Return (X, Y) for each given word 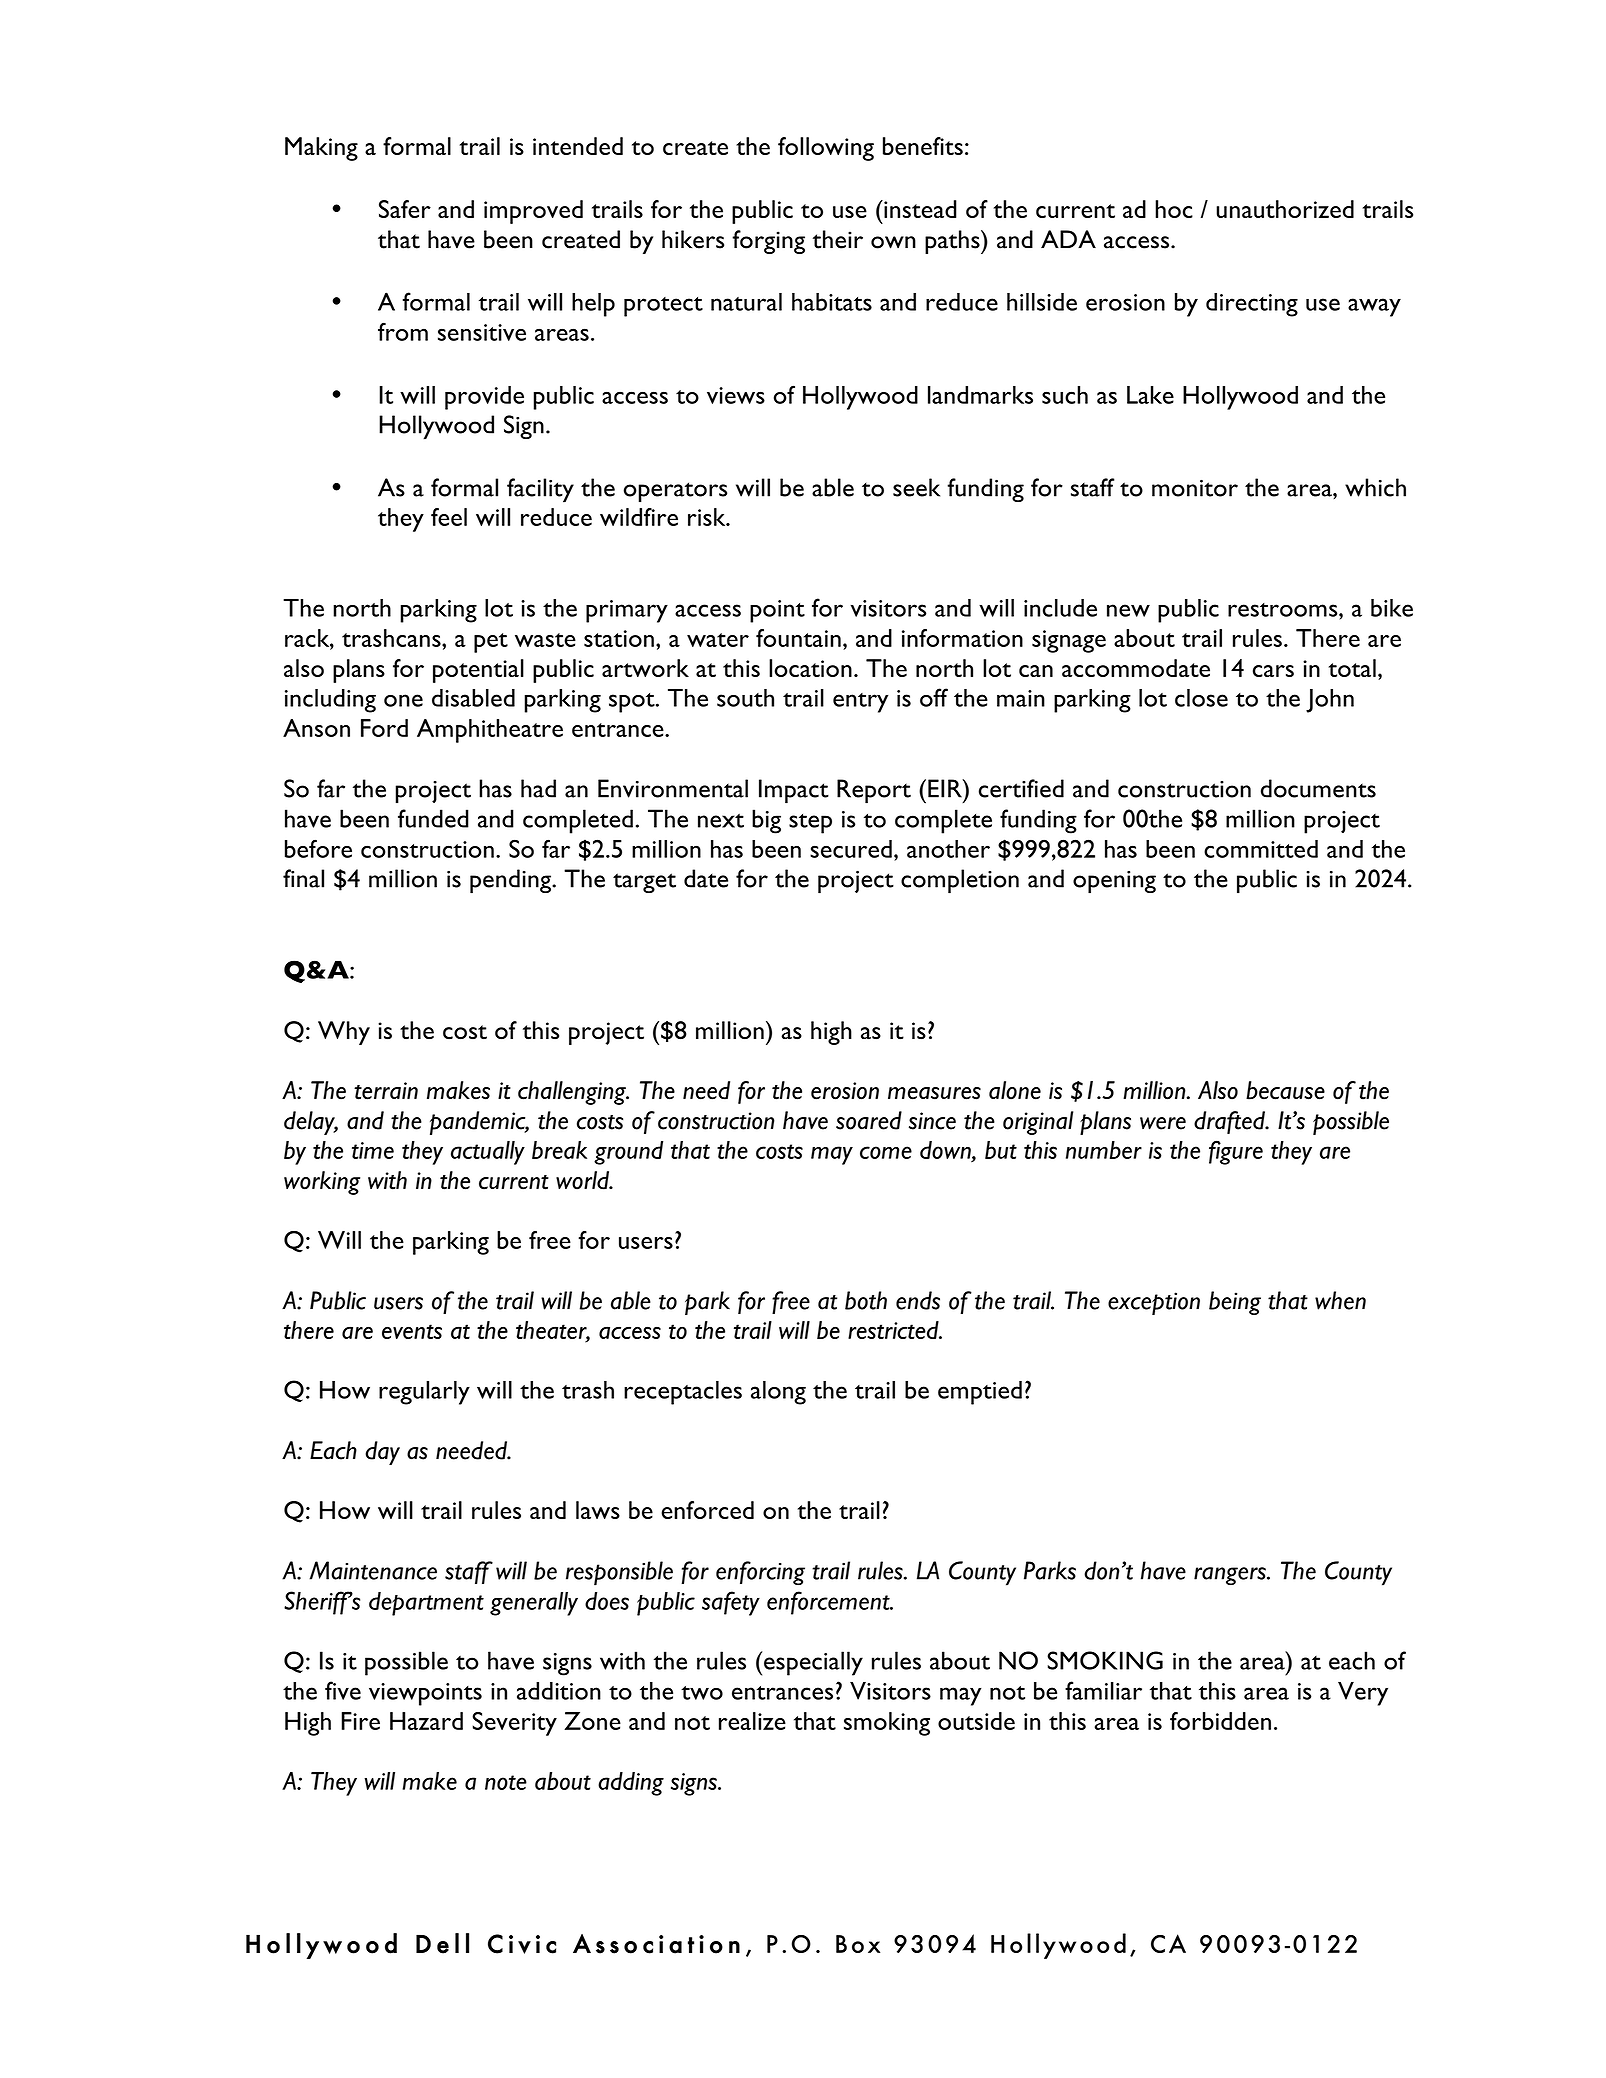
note (506, 1782)
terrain (386, 1091)
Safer (405, 209)
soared (869, 1120)
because (1285, 1090)
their (838, 239)
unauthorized (1285, 209)
